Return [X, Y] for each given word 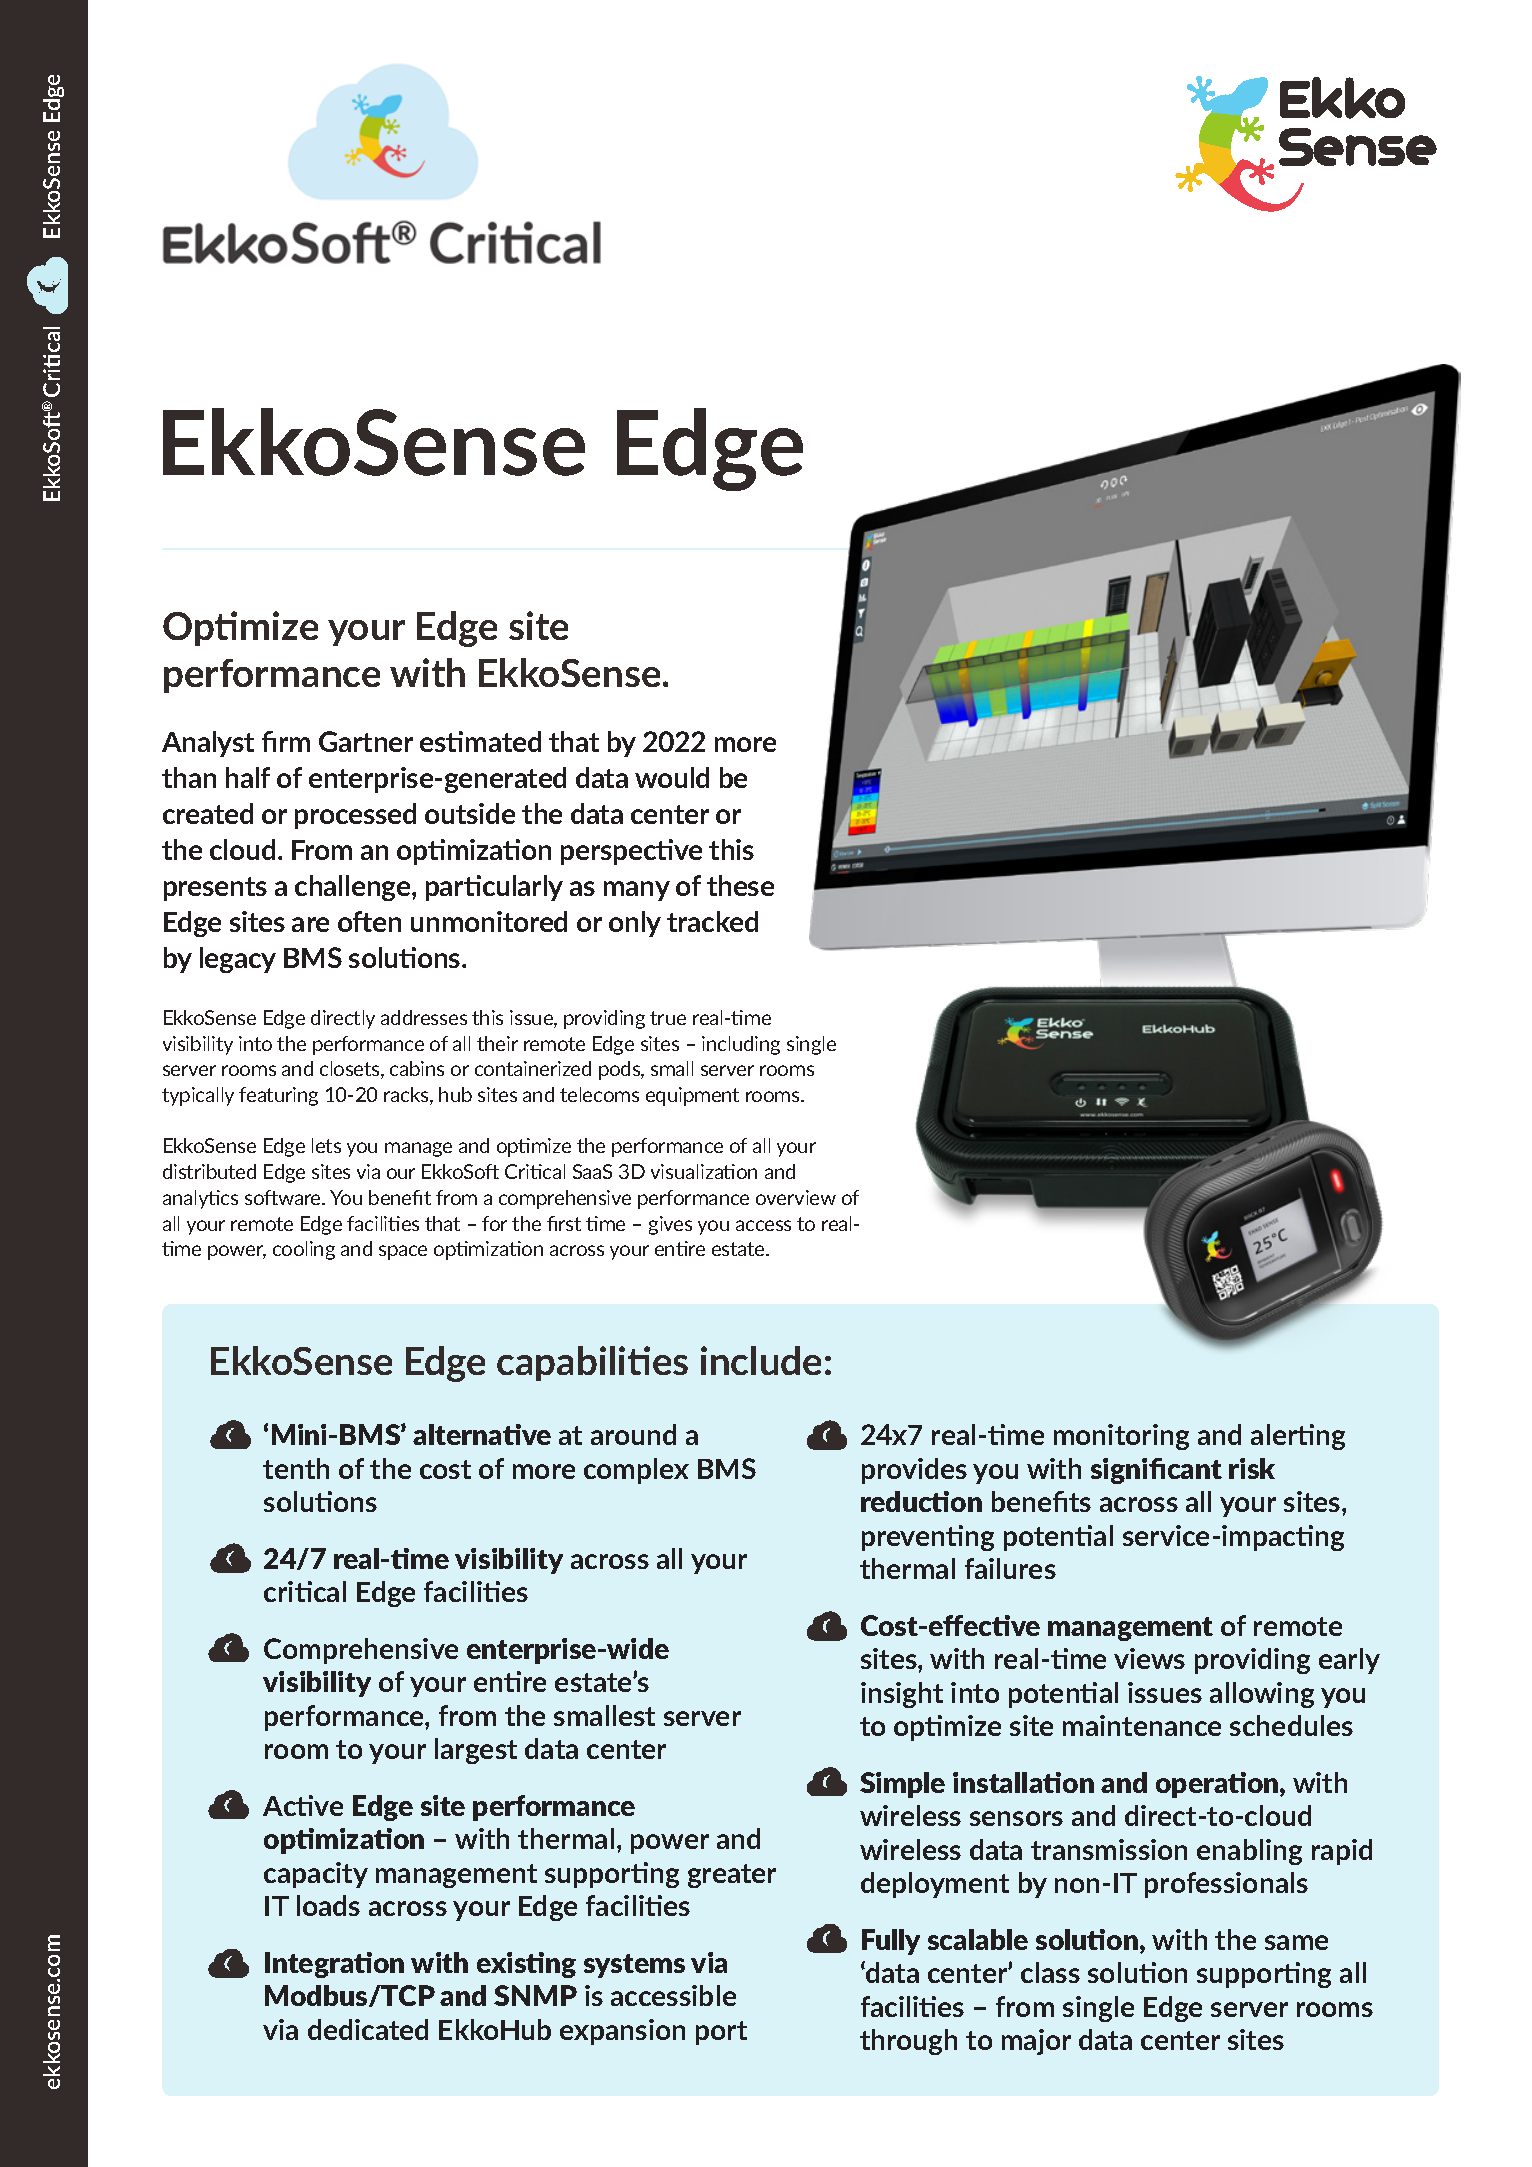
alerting [1298, 1437]
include [761, 1360]
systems [634, 1966]
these [740, 885]
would [672, 777]
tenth [296, 1468]
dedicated [368, 2029]
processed [355, 816]
